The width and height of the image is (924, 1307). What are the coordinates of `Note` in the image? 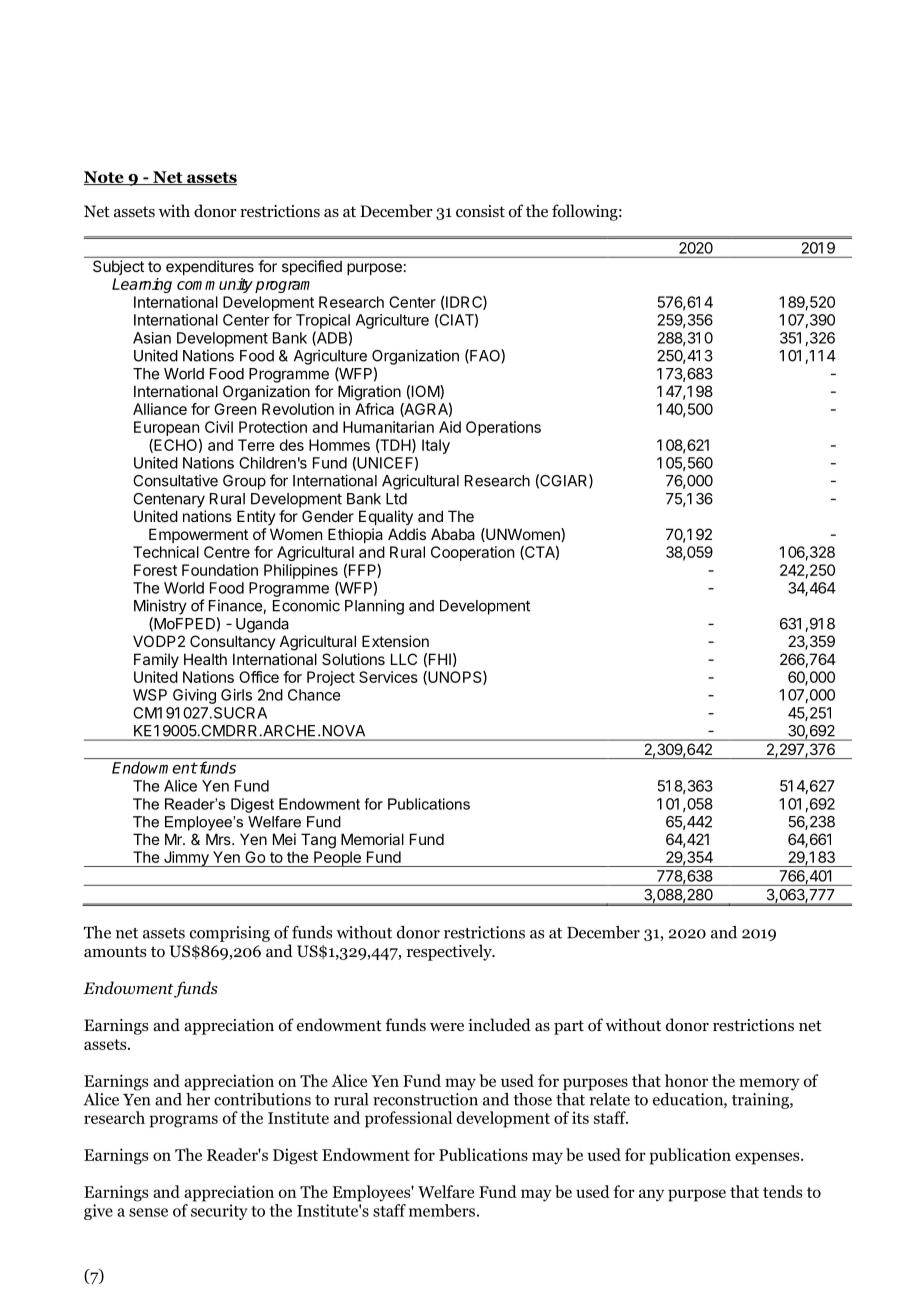 It's located at (105, 178).
